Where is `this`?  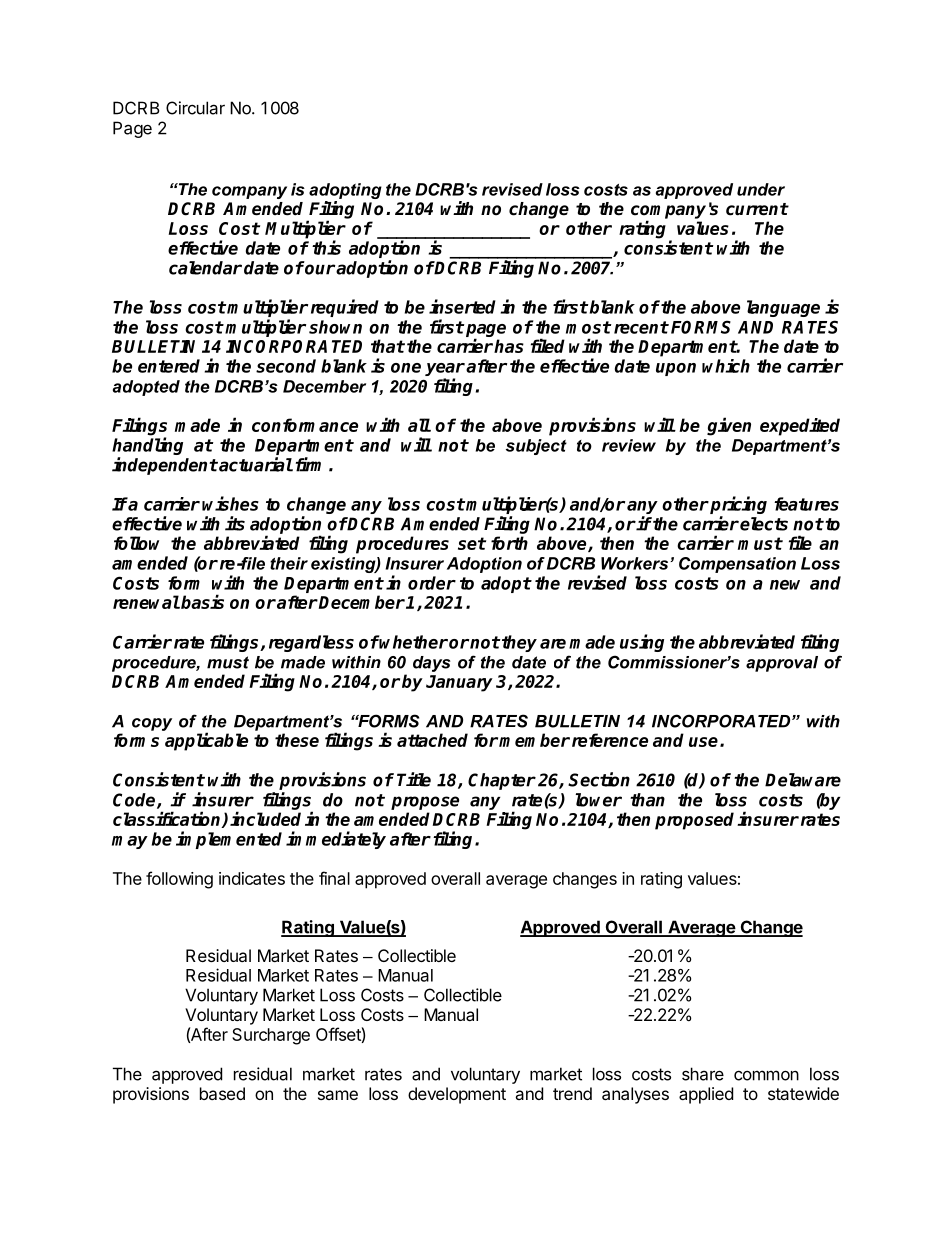
this is located at coordinates (326, 247).
